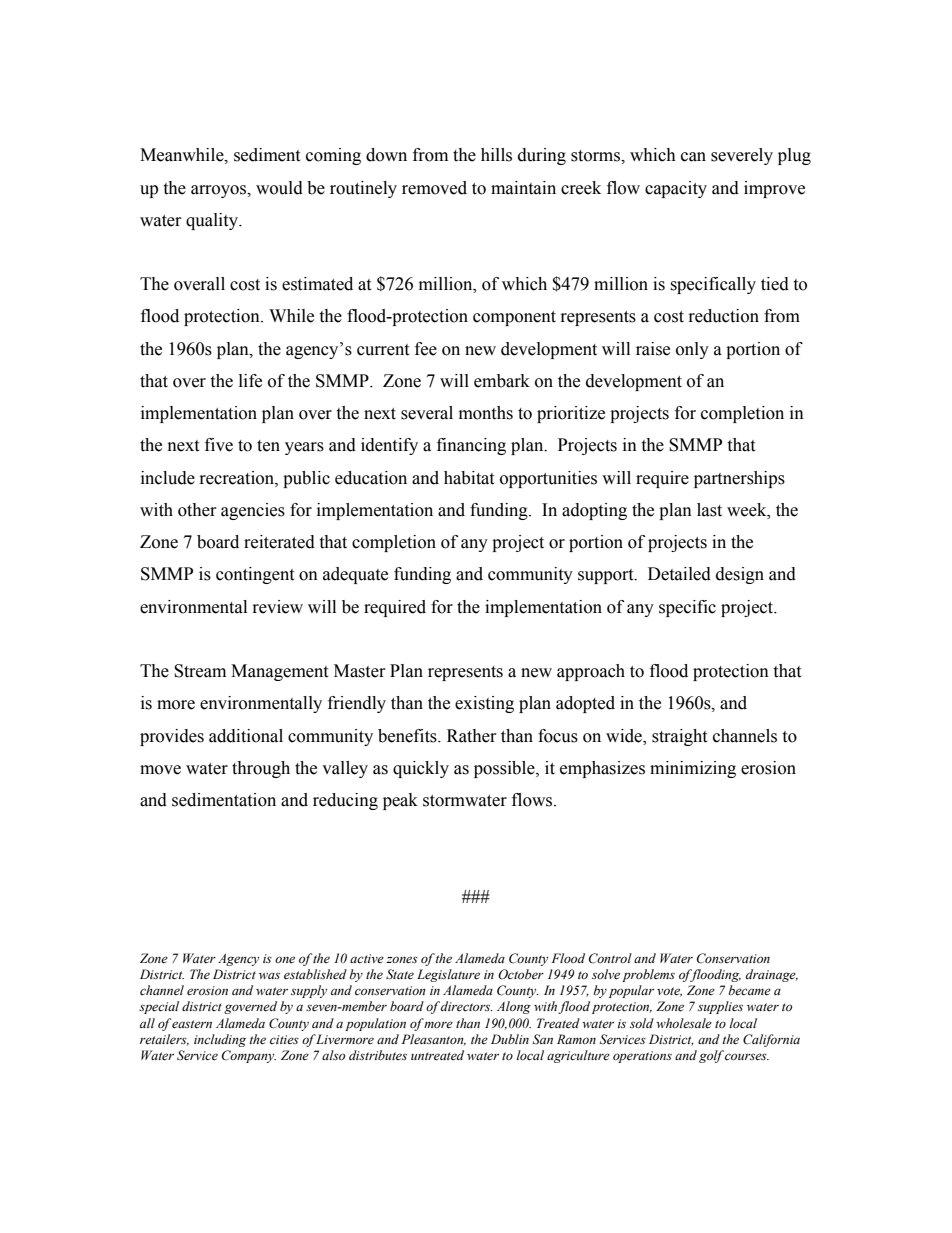 The height and width of the page is (1233, 952). What do you see at coordinates (279, 188) in the page?
I see `would` at bounding box center [279, 188].
